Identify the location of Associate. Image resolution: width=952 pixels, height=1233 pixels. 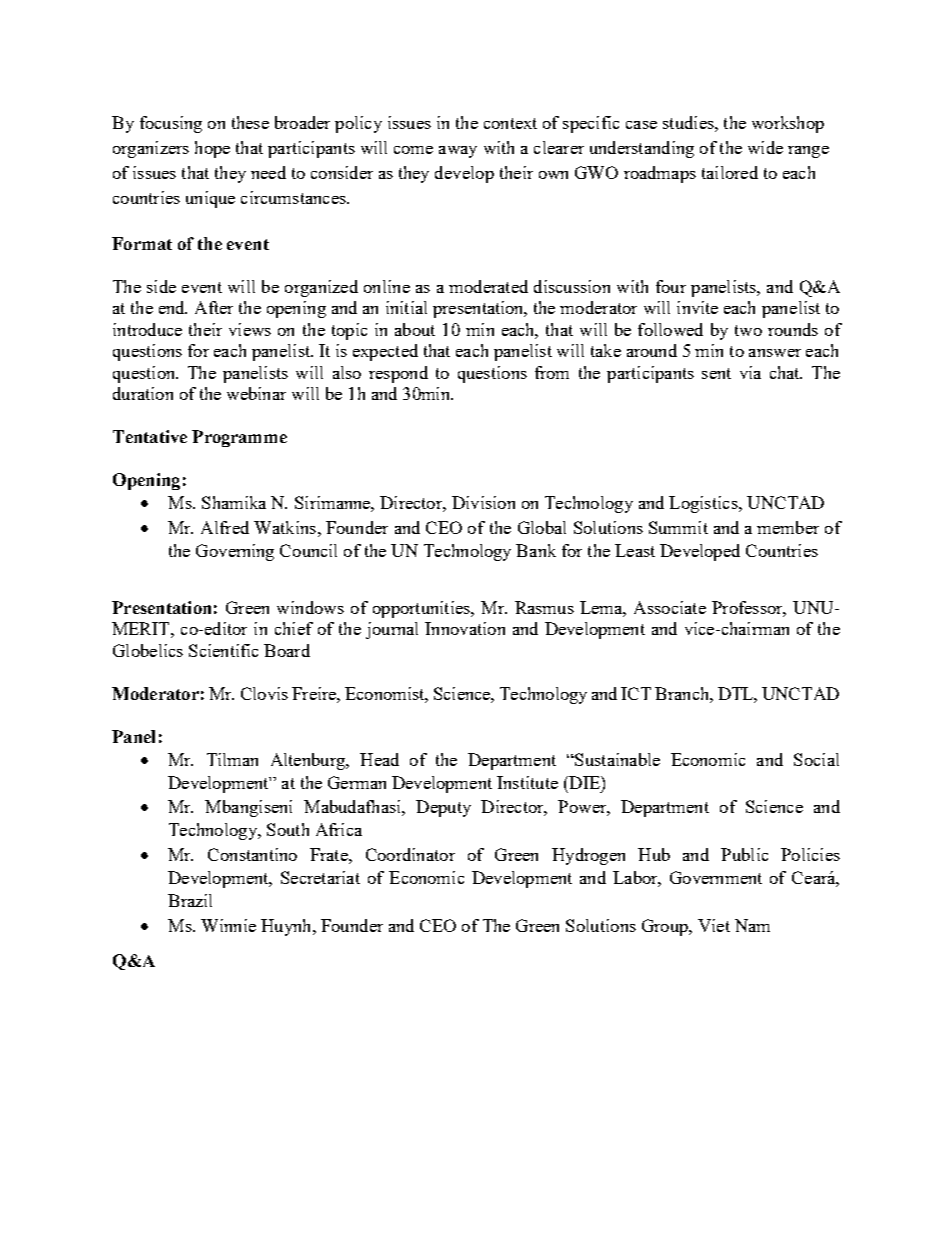
(670, 607).
